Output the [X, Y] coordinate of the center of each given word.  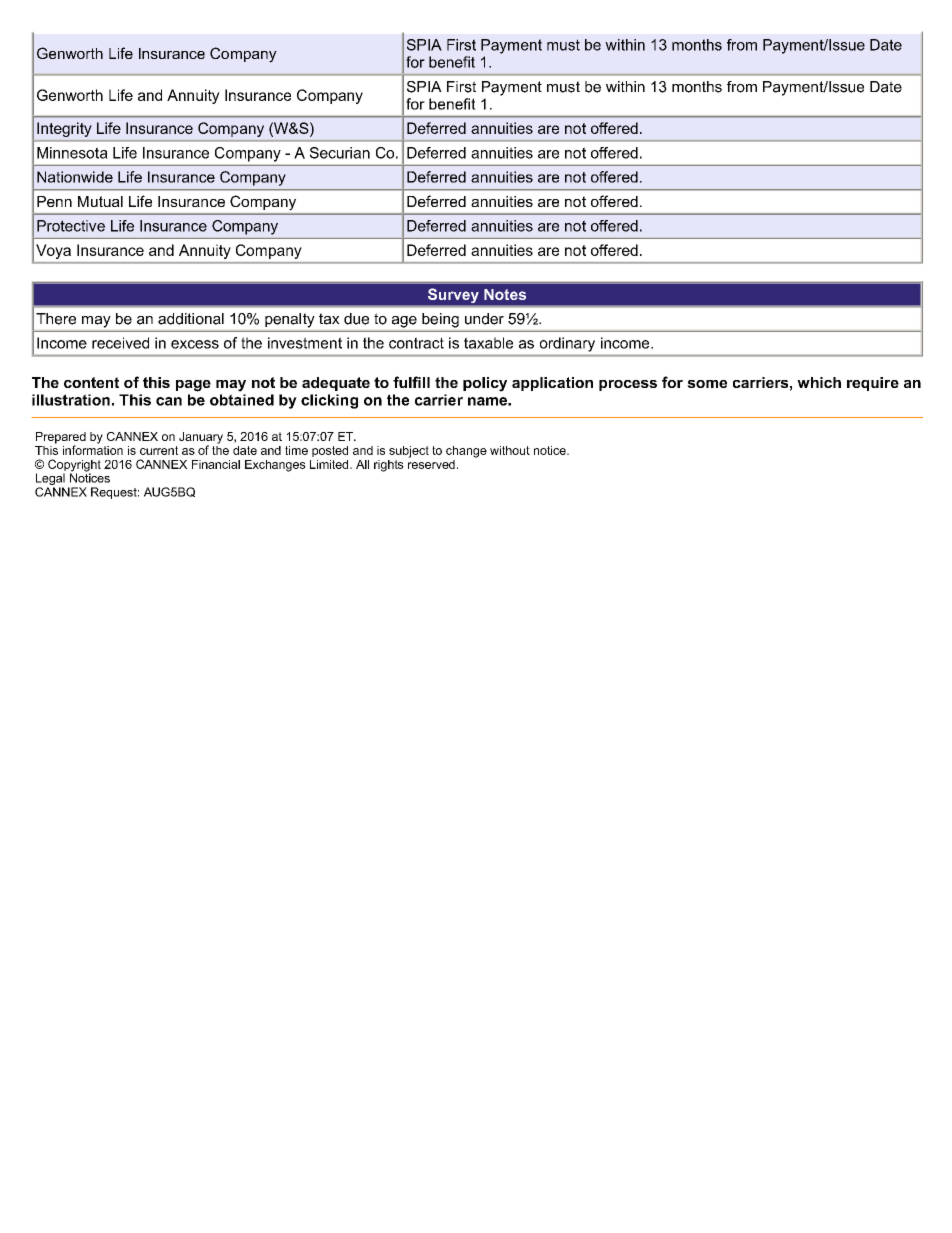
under [484, 319]
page [193, 386]
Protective [71, 226]
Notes [505, 294]
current [159, 450]
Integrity [64, 129]
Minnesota [72, 153]
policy [485, 384]
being [440, 320]
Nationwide [75, 177]
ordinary [567, 344]
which [819, 382]
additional [191, 319]
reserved [431, 463]
